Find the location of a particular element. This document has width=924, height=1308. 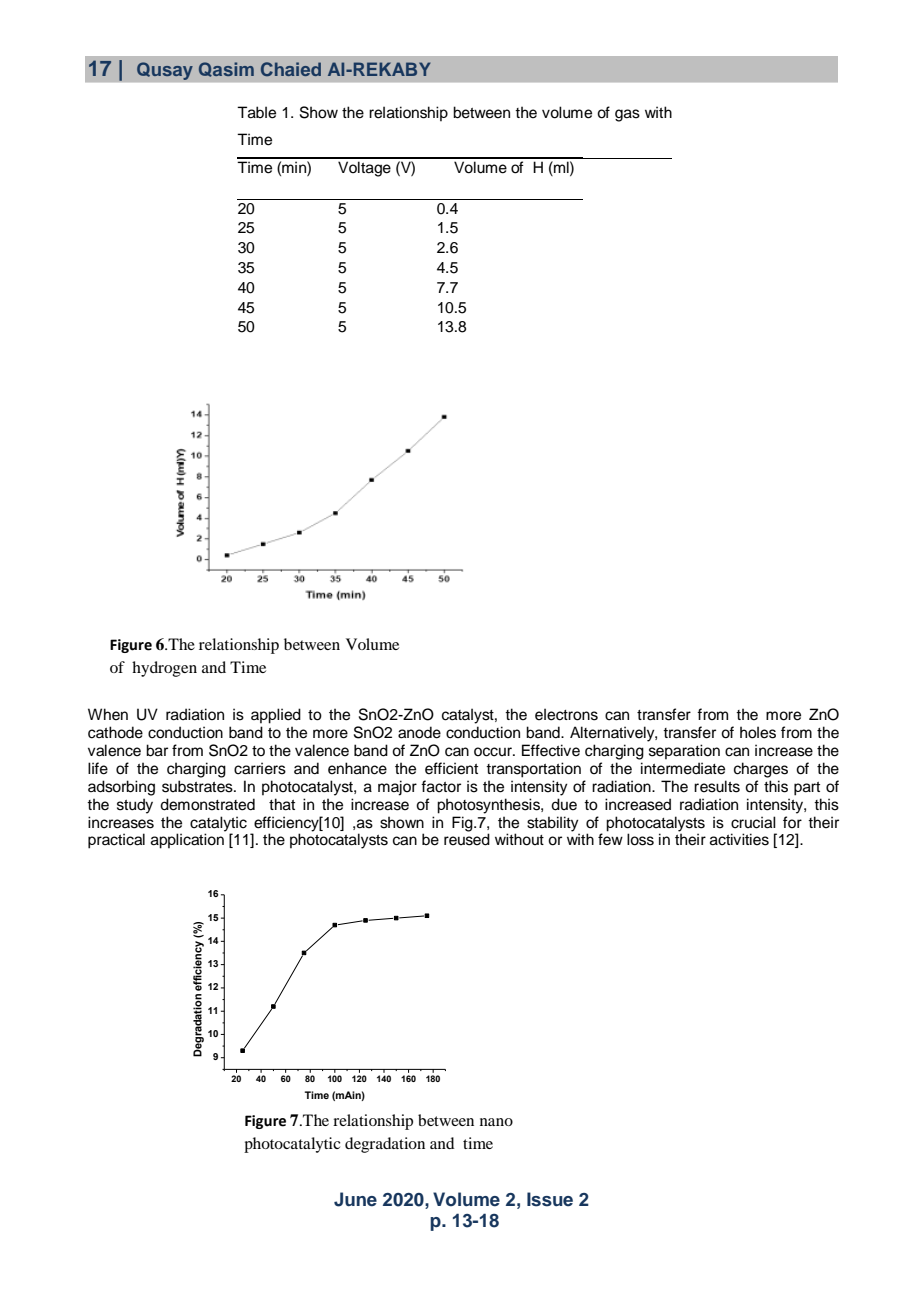

nano is located at coordinates (496, 1122).
